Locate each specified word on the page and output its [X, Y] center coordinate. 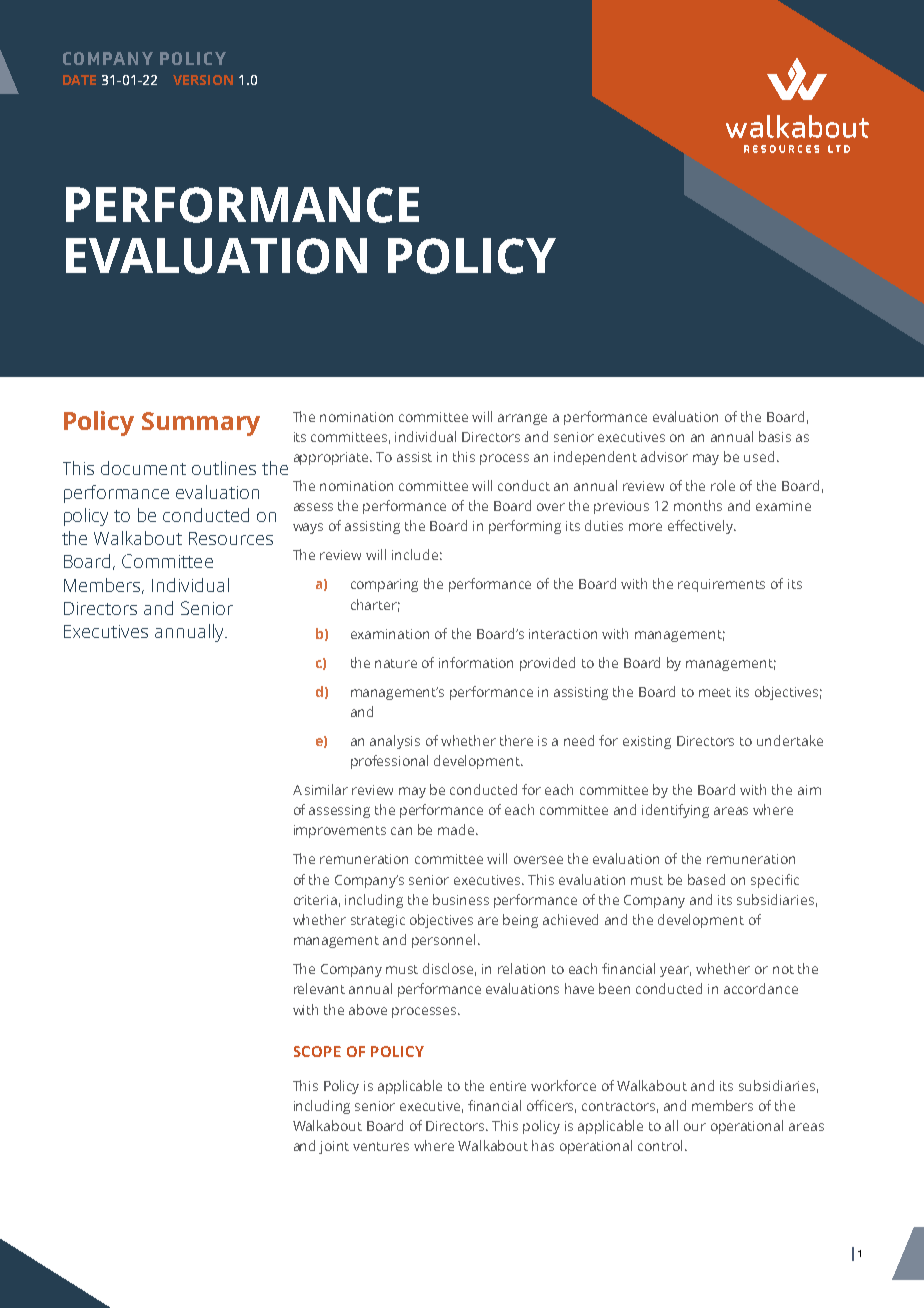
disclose [449, 969]
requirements [721, 585]
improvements [340, 831]
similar [326, 789]
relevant [319, 988]
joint [334, 1147]
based [706, 879]
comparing [384, 585]
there [516, 740]
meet [715, 692]
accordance [761, 988]
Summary [201, 424]
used [759, 456]
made [457, 829]
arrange [522, 419]
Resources [231, 538]
